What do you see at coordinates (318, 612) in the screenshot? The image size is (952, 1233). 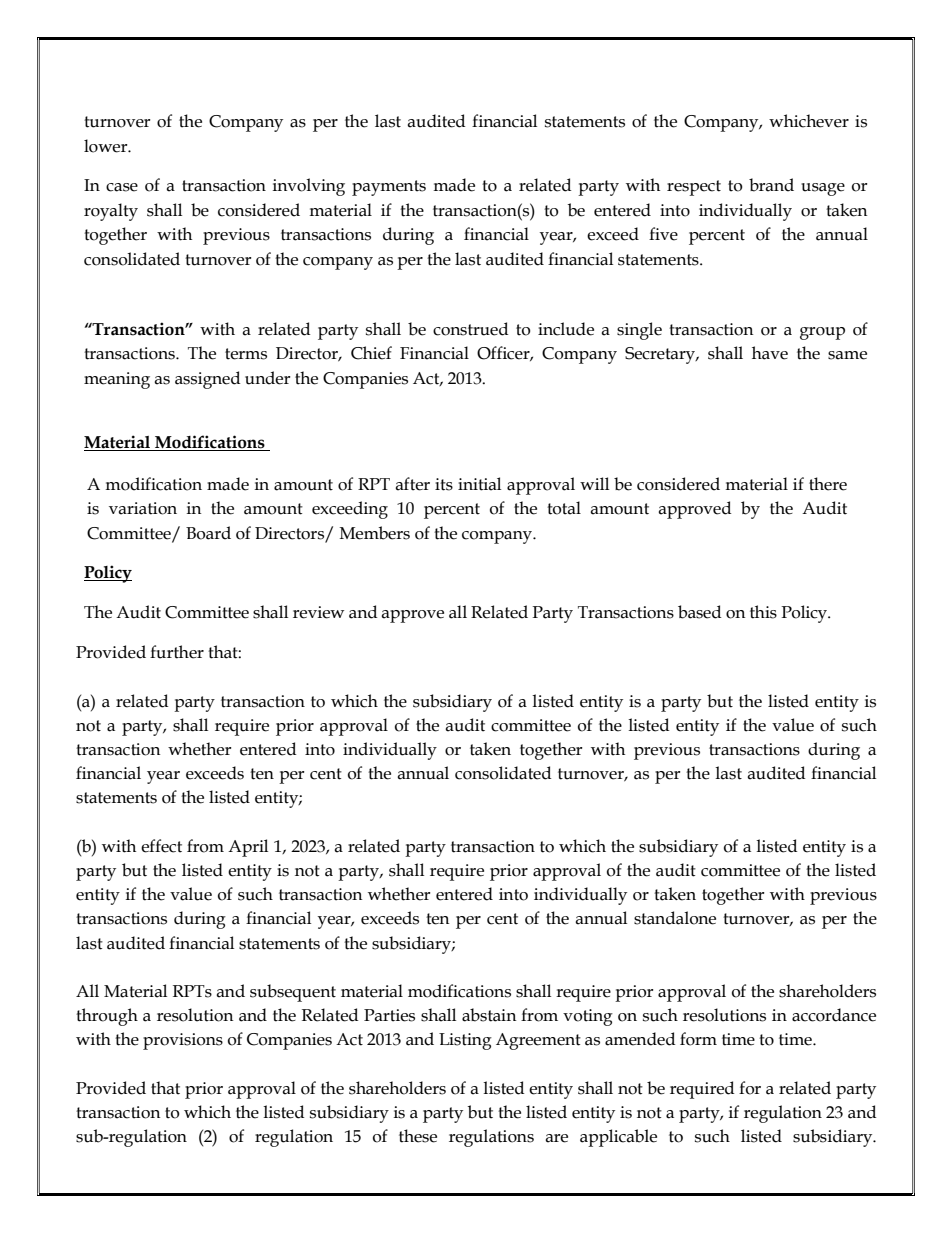 I see `review` at bounding box center [318, 612].
